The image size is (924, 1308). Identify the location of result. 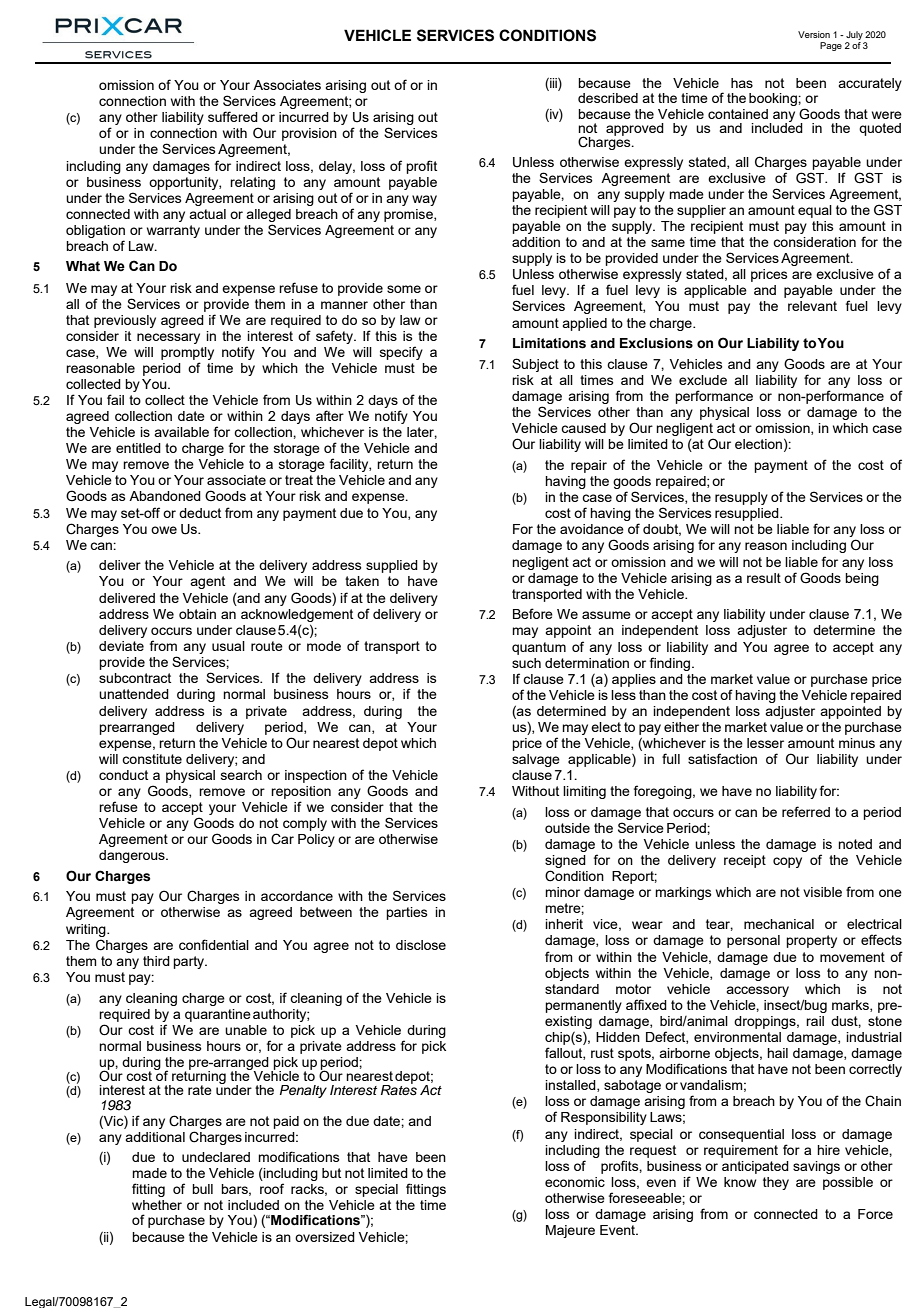
(764, 578).
